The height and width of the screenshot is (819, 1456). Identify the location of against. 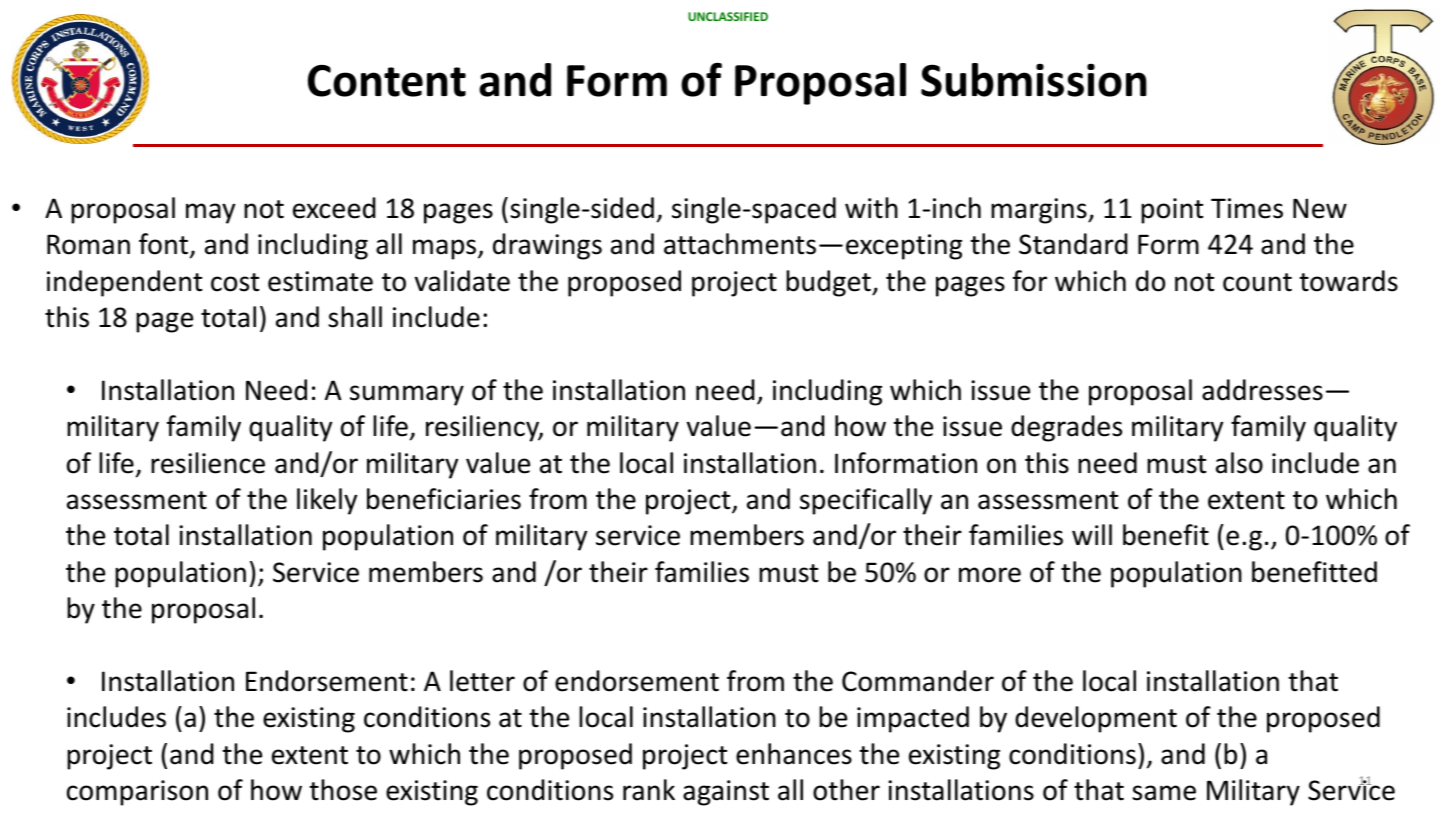
(726, 793).
